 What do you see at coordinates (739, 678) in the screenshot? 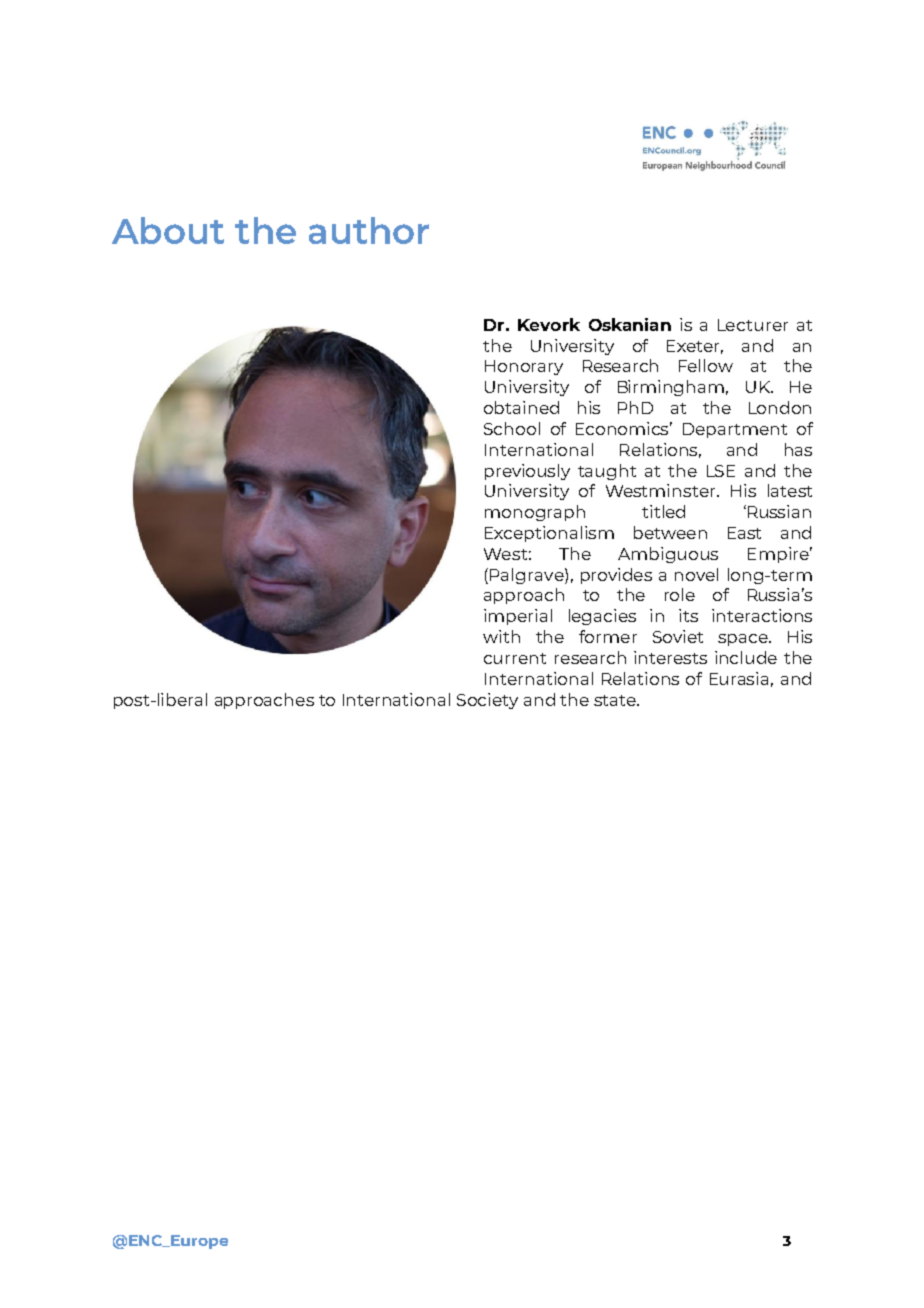
I see `Eurasia` at bounding box center [739, 678].
